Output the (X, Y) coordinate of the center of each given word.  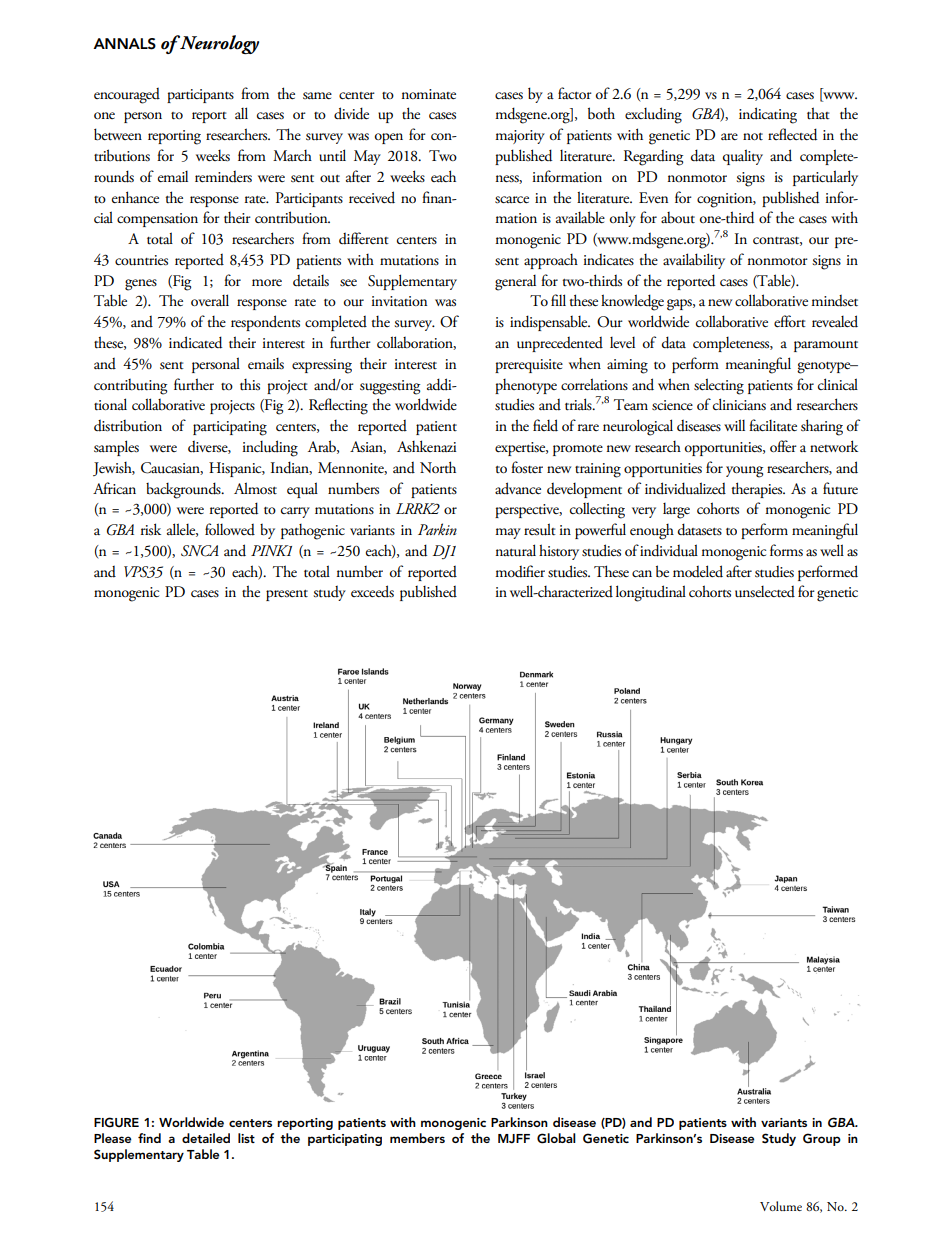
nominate (429, 94)
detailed (206, 1138)
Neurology (218, 44)
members (417, 1138)
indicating (768, 115)
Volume (781, 1206)
